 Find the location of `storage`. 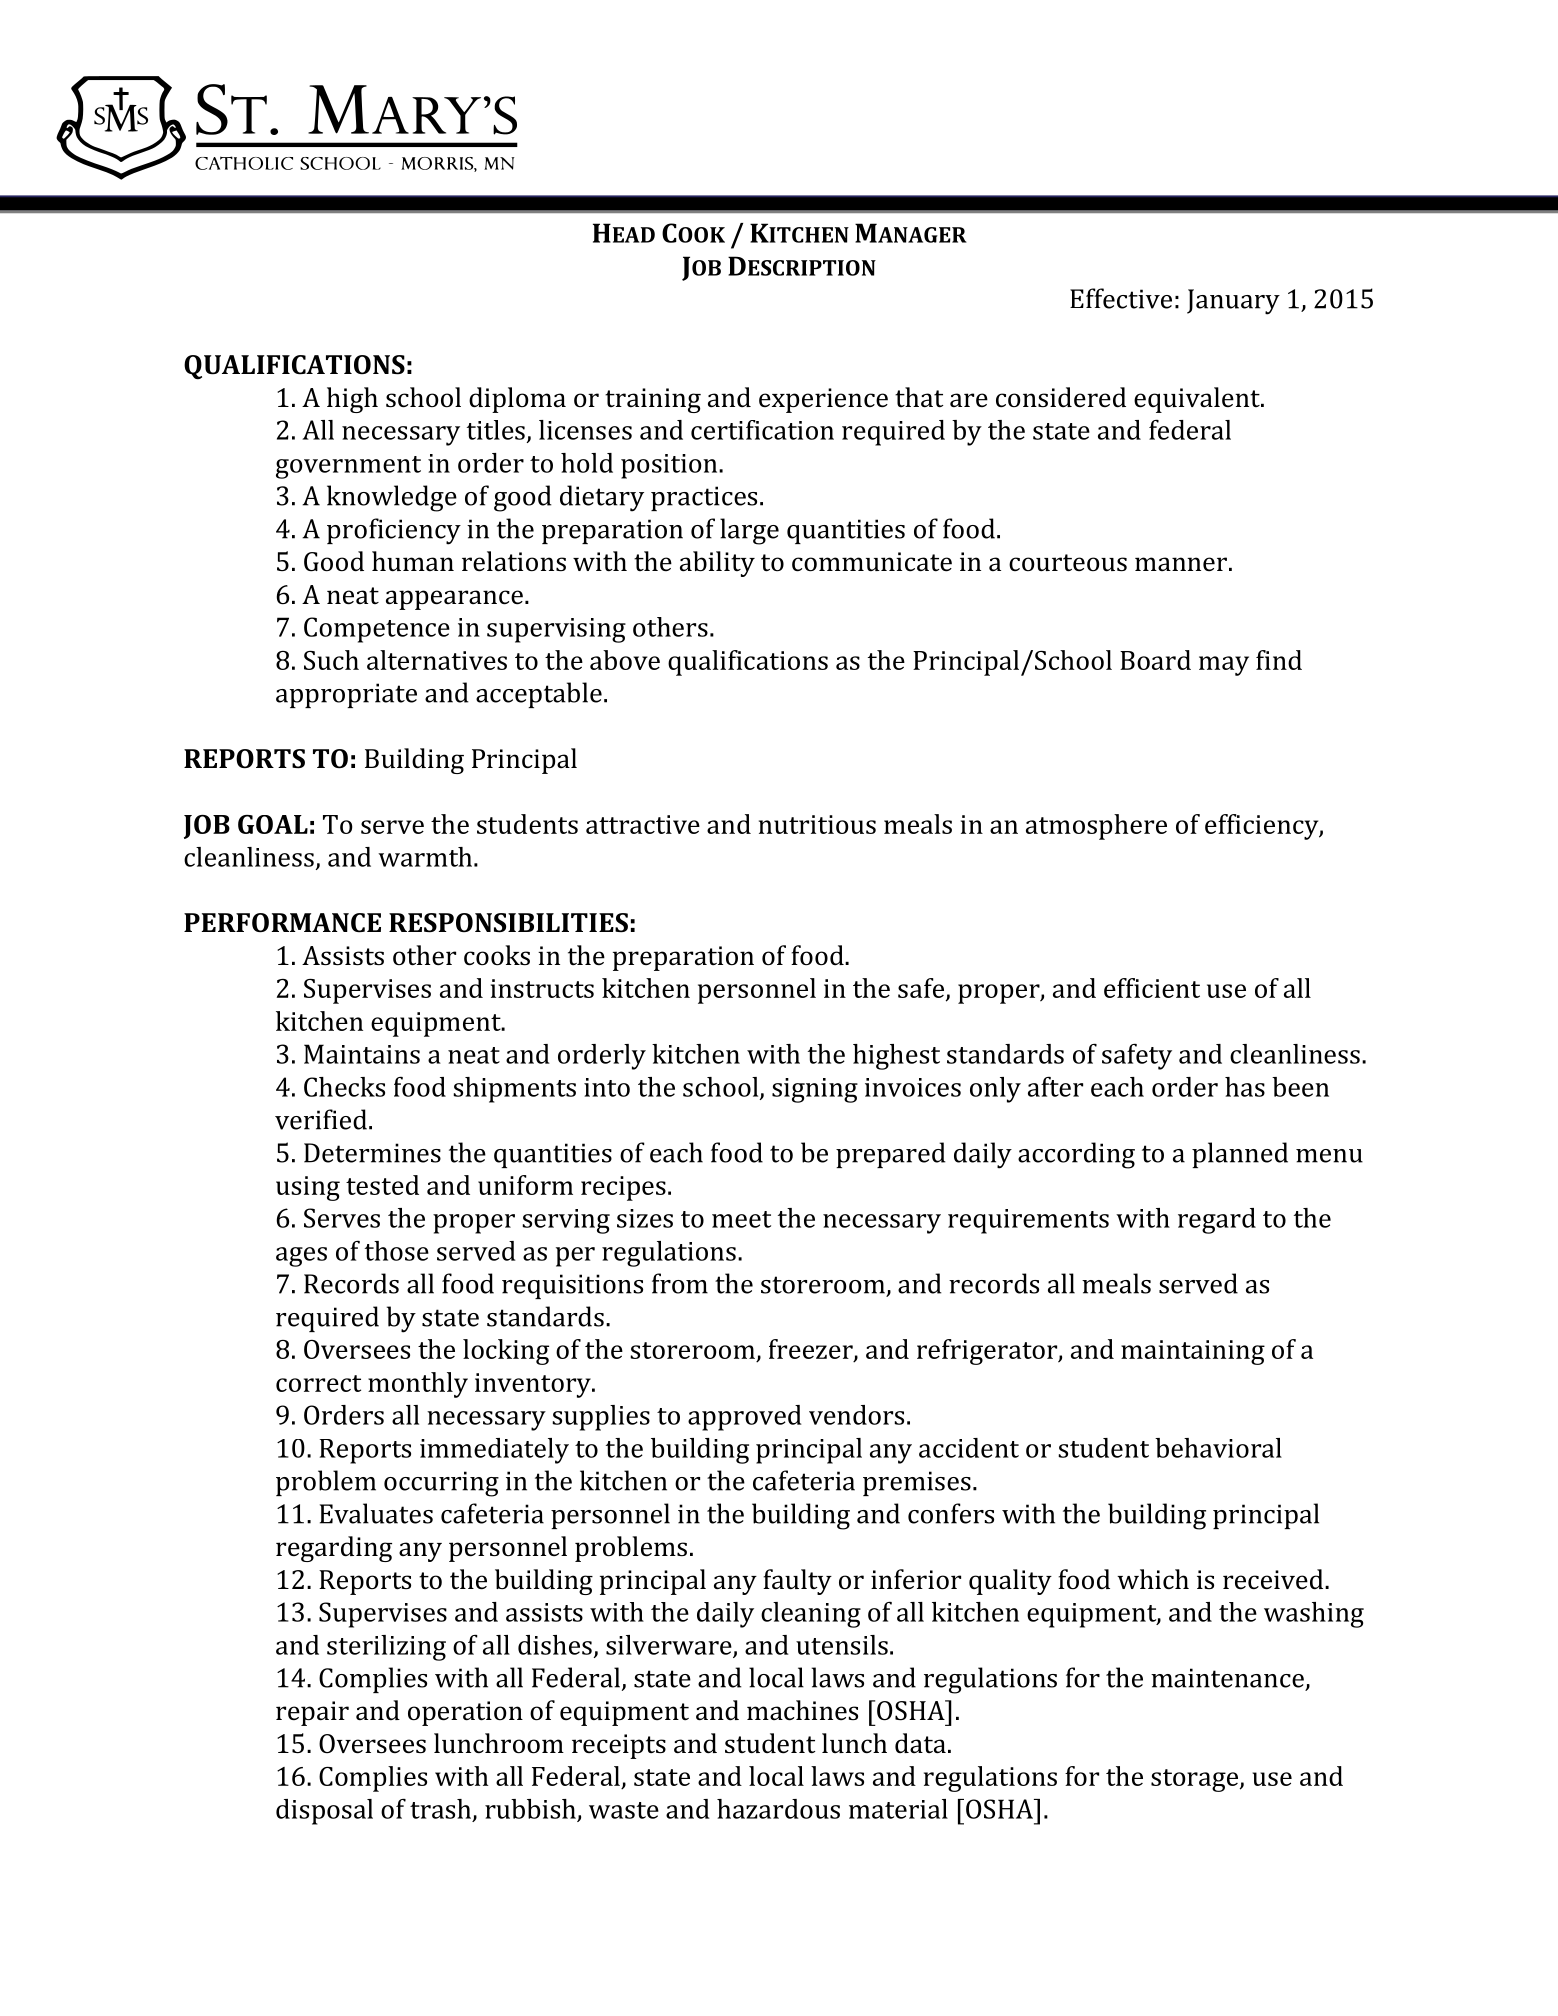

storage is located at coordinates (1194, 1780).
